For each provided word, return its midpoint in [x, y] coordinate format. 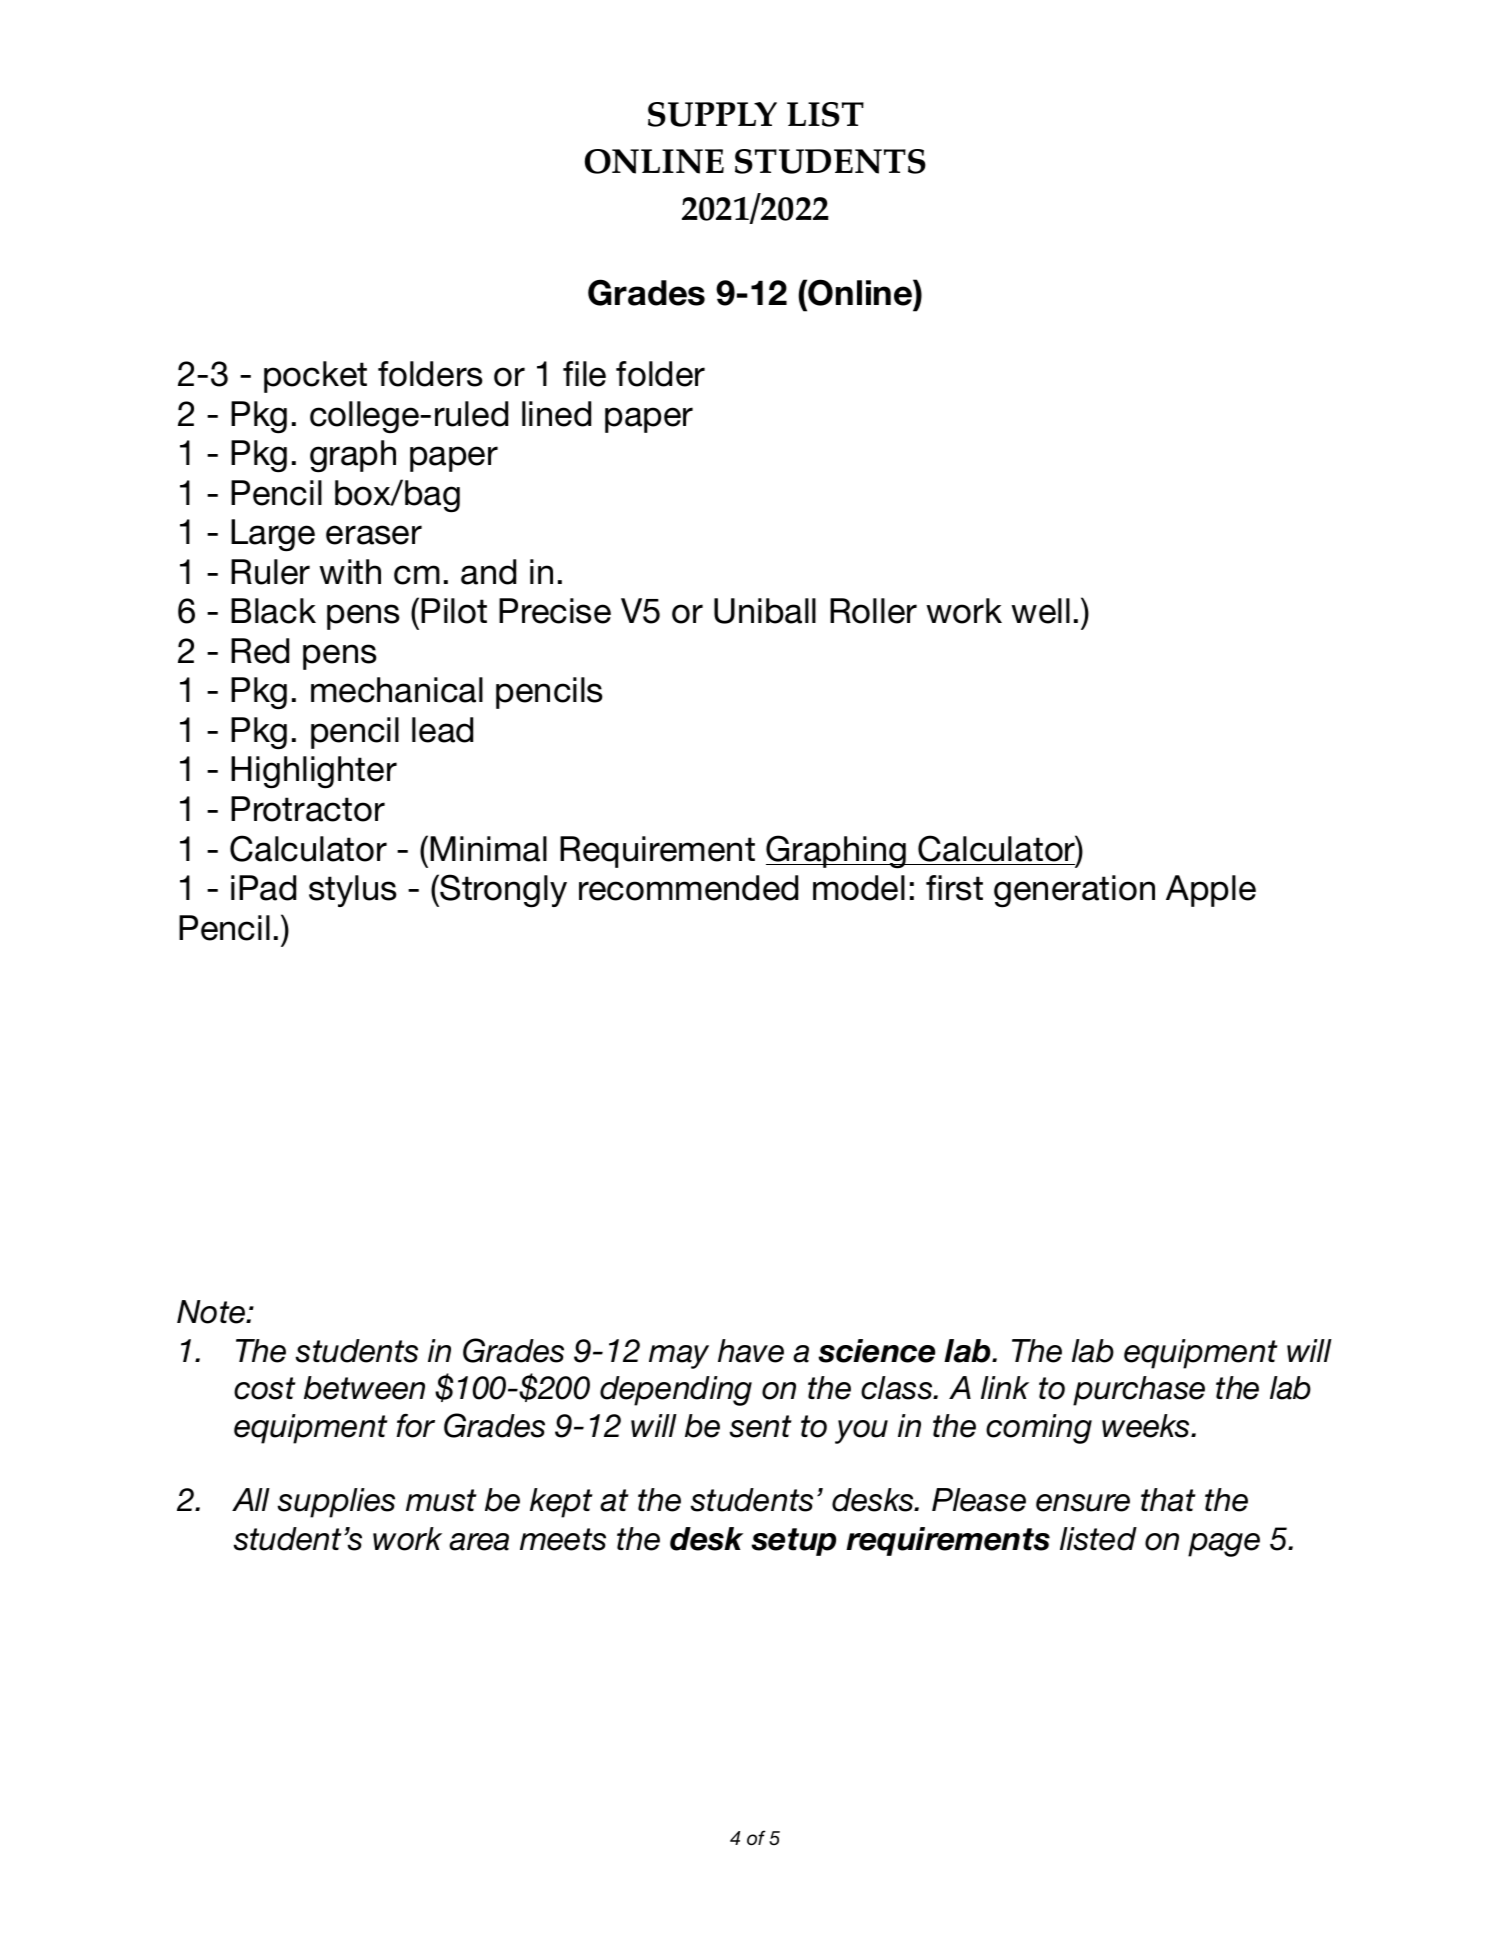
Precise [555, 611]
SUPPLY [712, 114]
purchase [1139, 1391]
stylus [353, 891]
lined [556, 414]
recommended [688, 888]
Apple [1211, 891]
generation [1074, 891]
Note [212, 1312]
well [1040, 611]
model [859, 888]
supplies [336, 1503]
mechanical [397, 690]
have [751, 1351]
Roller [873, 611]
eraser [374, 535]
